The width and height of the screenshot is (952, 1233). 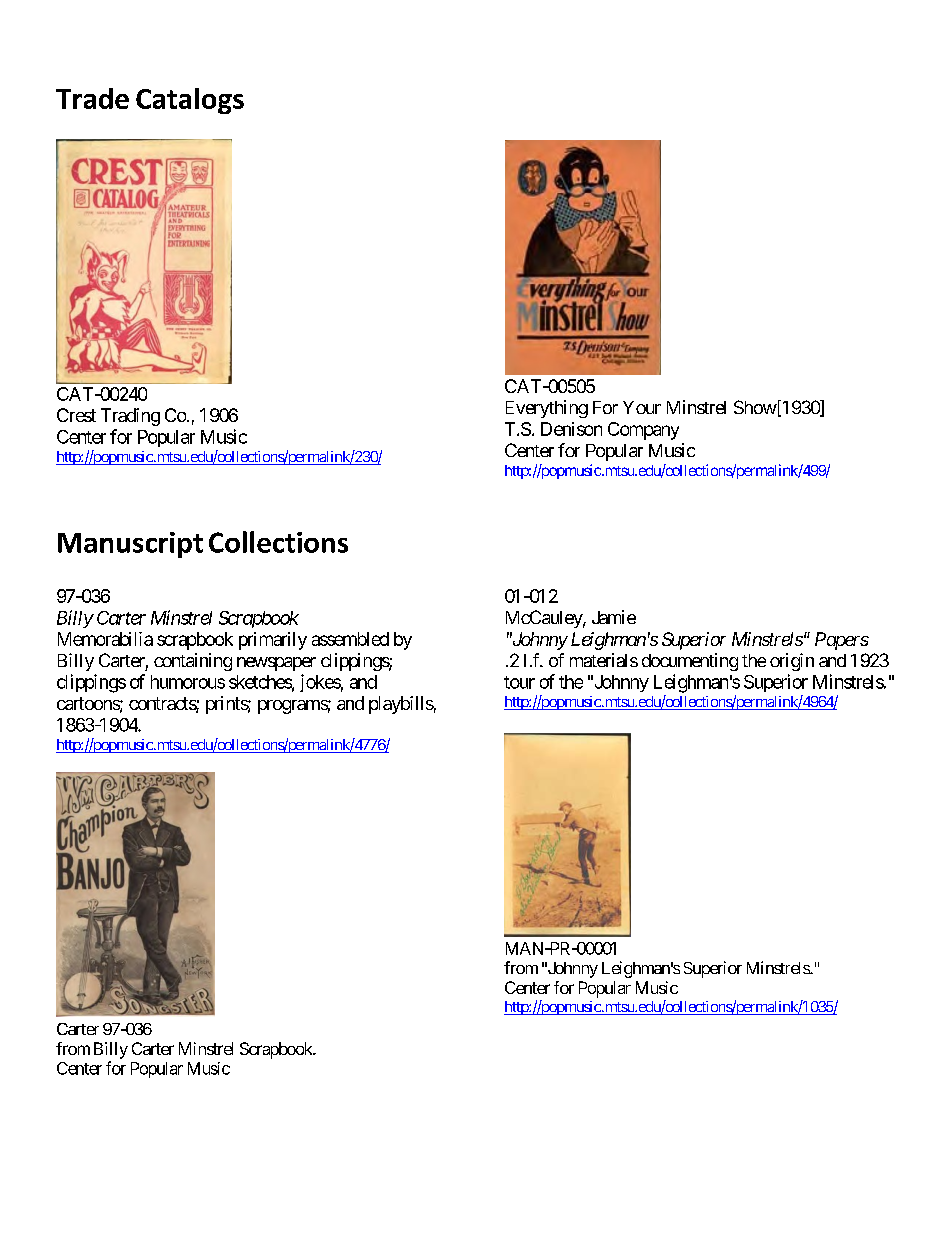 What do you see at coordinates (130, 417) in the screenshot?
I see `Trading` at bounding box center [130, 417].
